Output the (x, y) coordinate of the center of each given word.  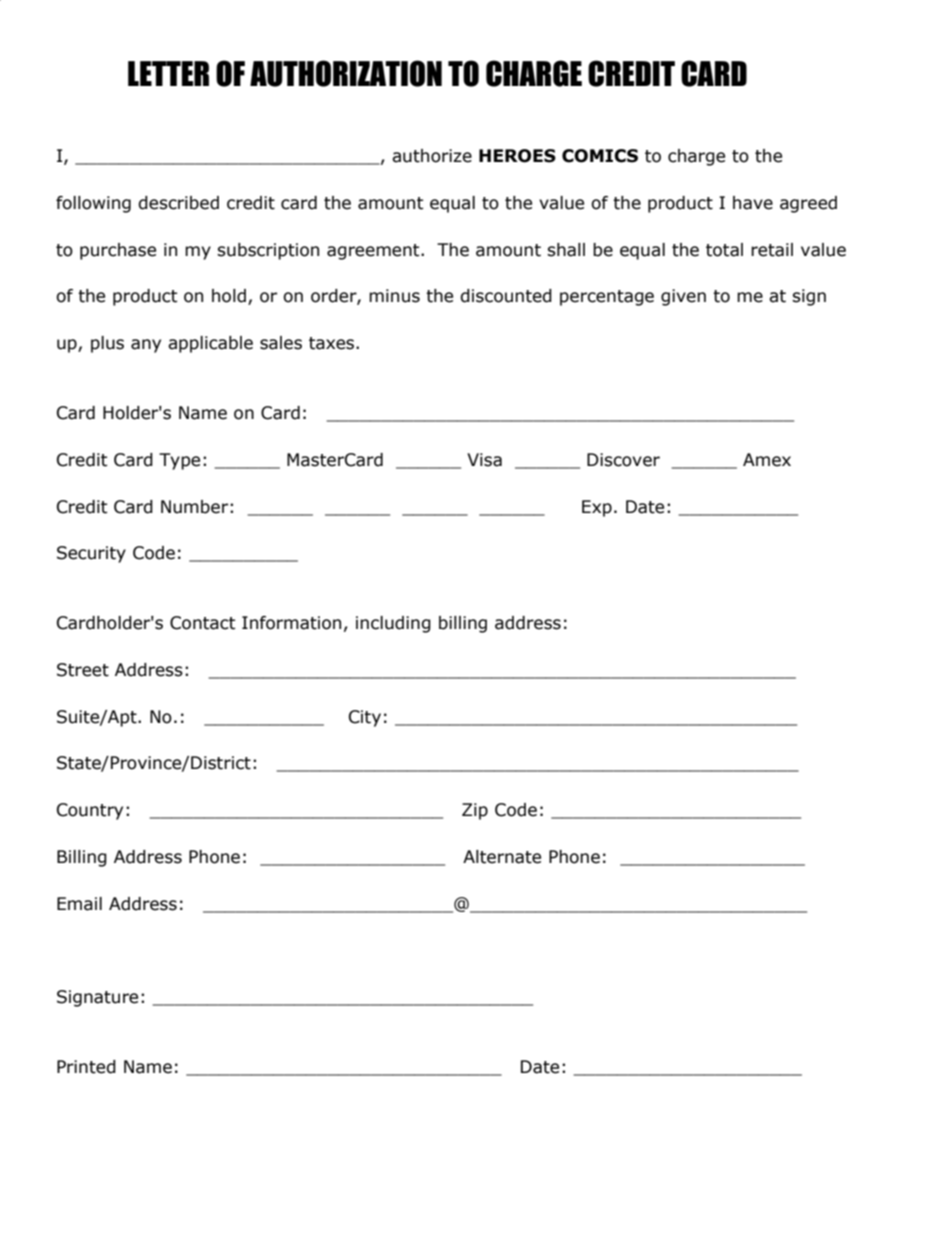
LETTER (168, 73)
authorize (432, 156)
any (146, 346)
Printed (86, 1067)
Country (90, 811)
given (683, 297)
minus (394, 296)
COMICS (600, 156)
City (365, 718)
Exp (597, 508)
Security (91, 554)
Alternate (502, 857)
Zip (475, 811)
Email (79, 904)
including (393, 624)
